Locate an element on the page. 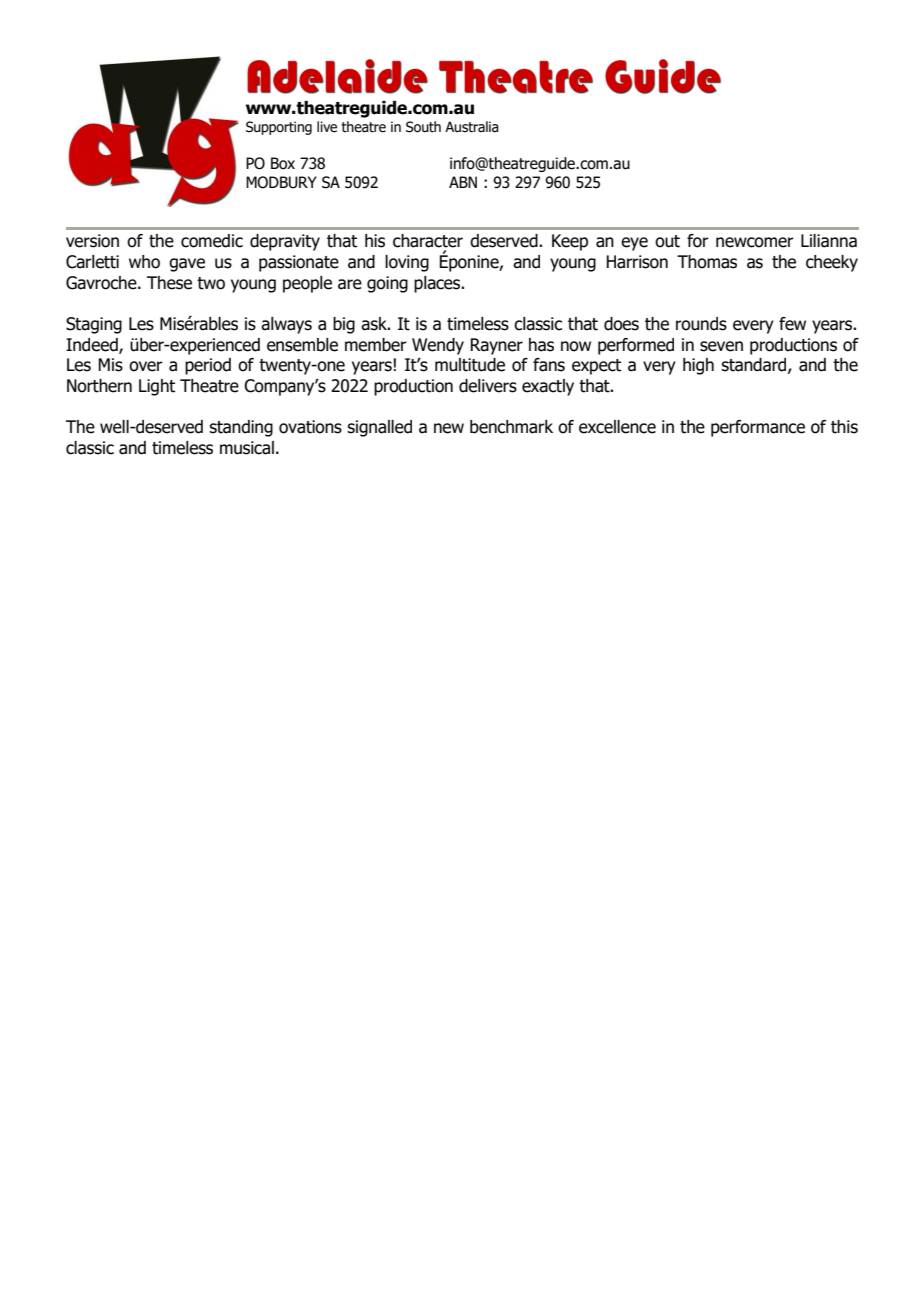 The width and height of the image is (924, 1308). South is located at coordinates (423, 127).
